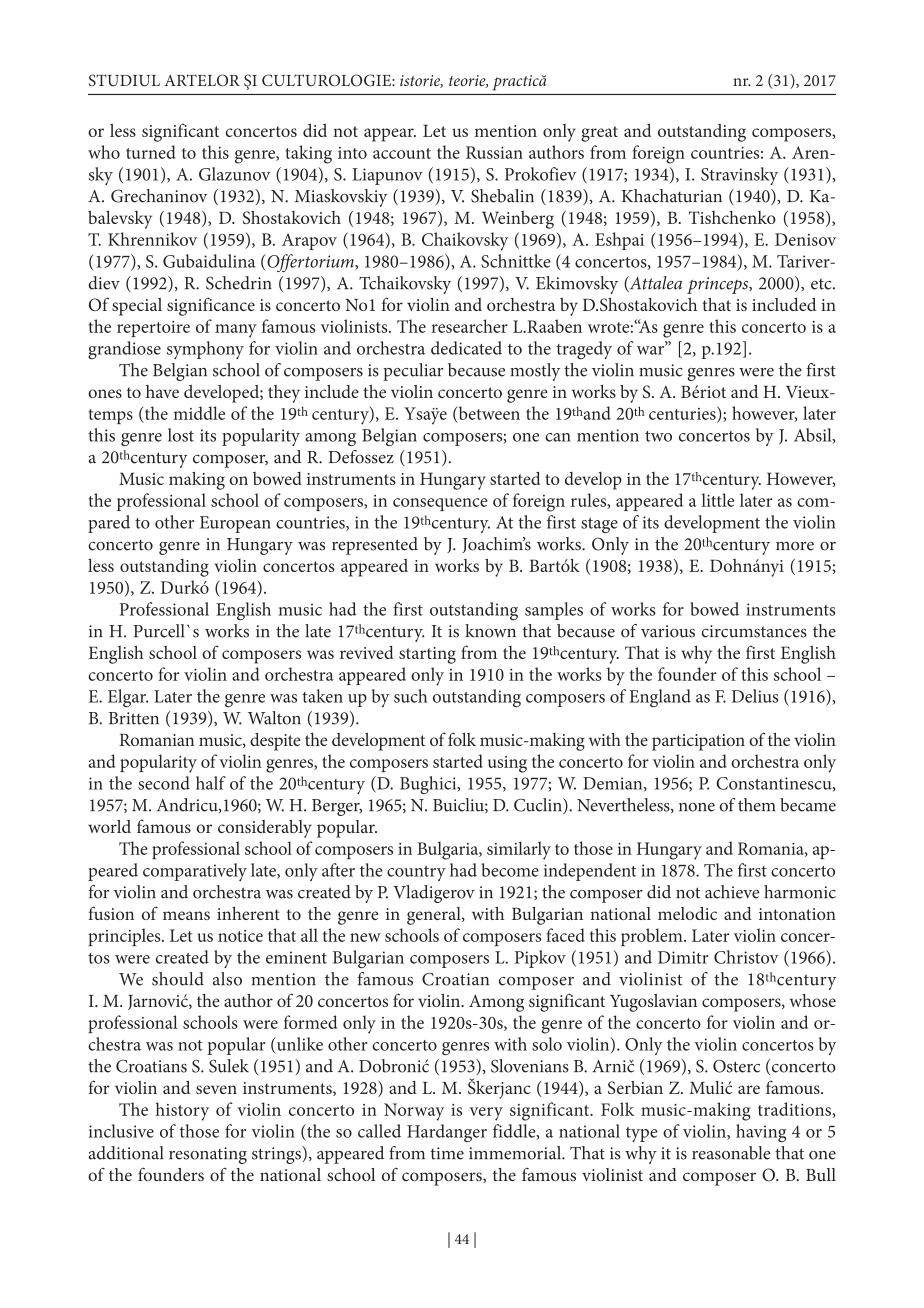  What do you see at coordinates (739, 176) in the image?
I see `Stravinsky` at bounding box center [739, 176].
